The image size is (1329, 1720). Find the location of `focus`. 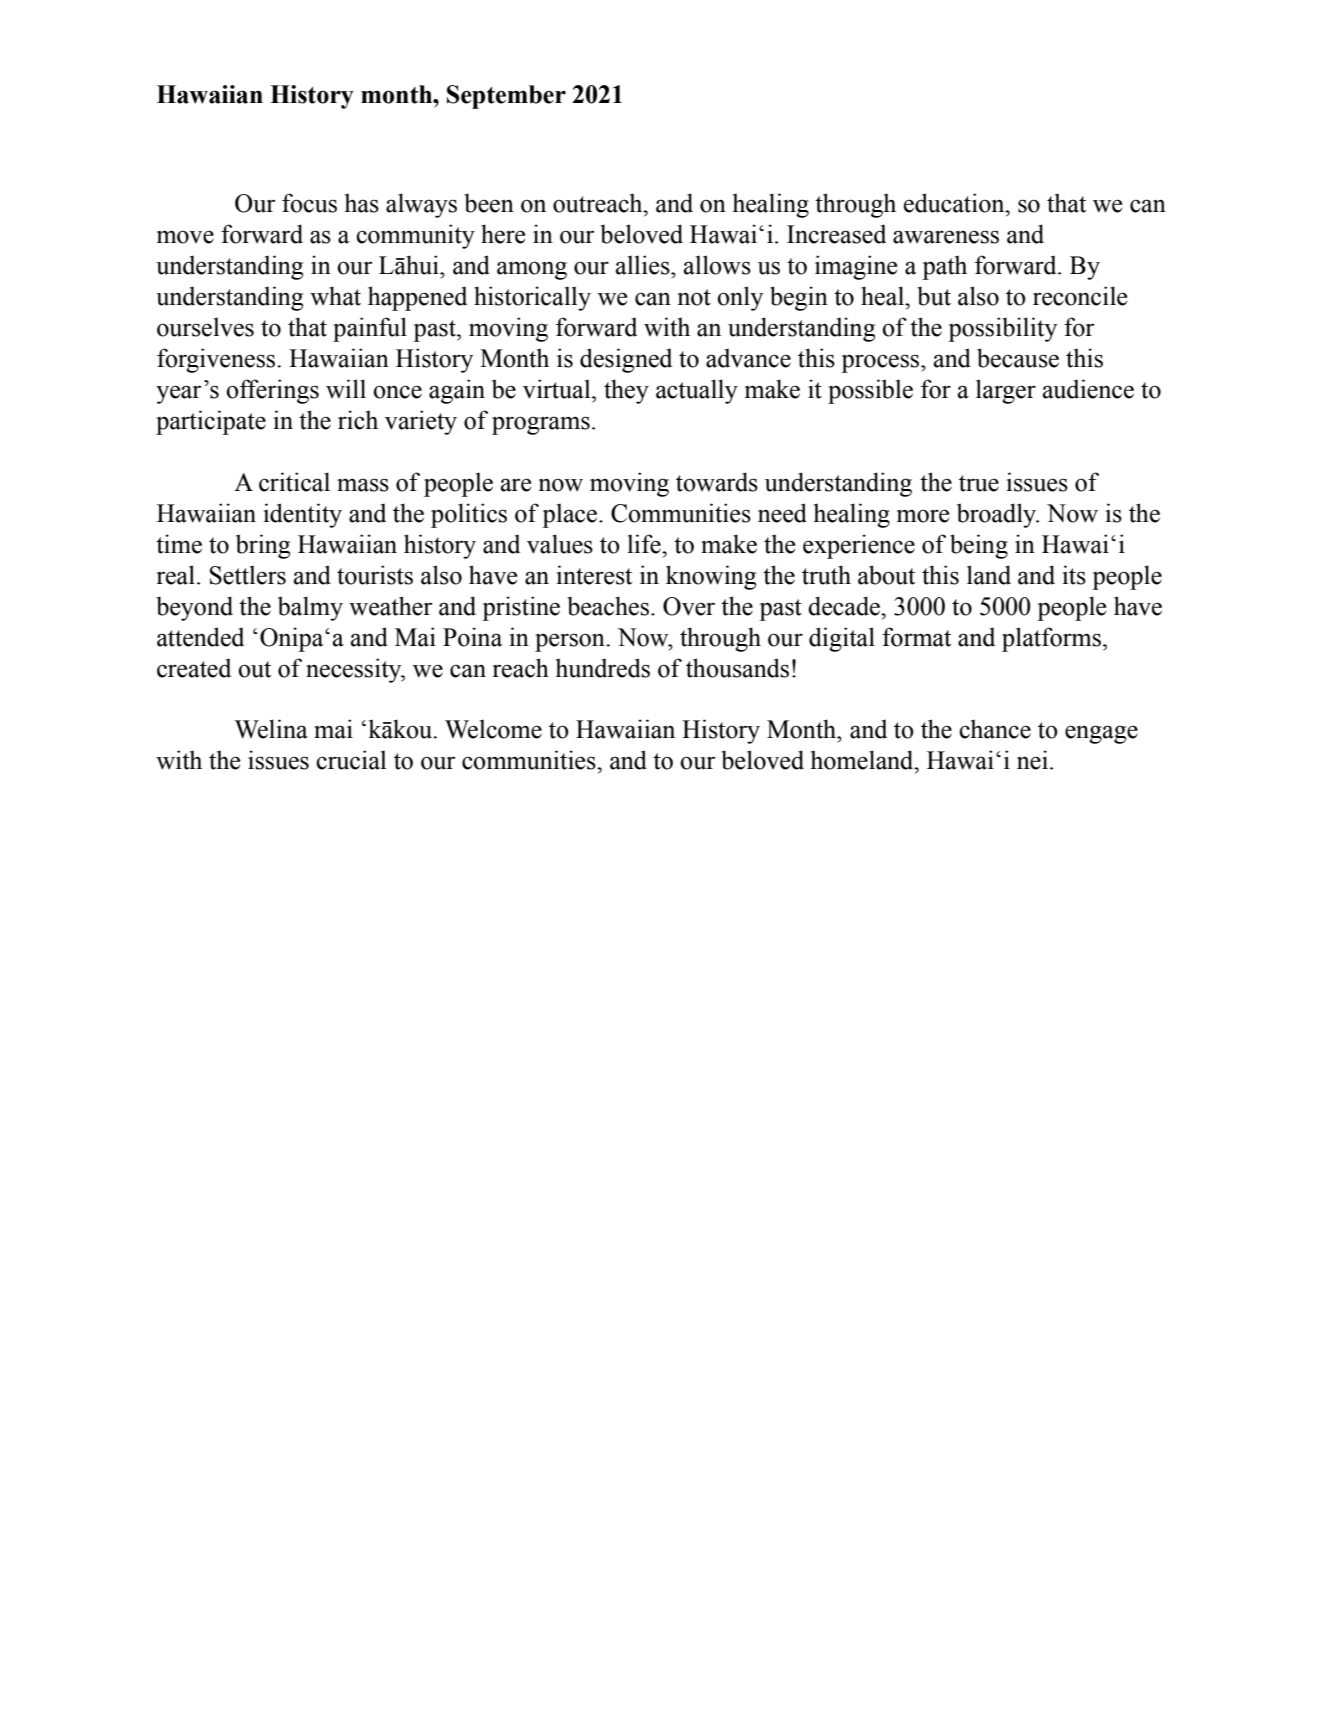

focus is located at coordinates (309, 203).
